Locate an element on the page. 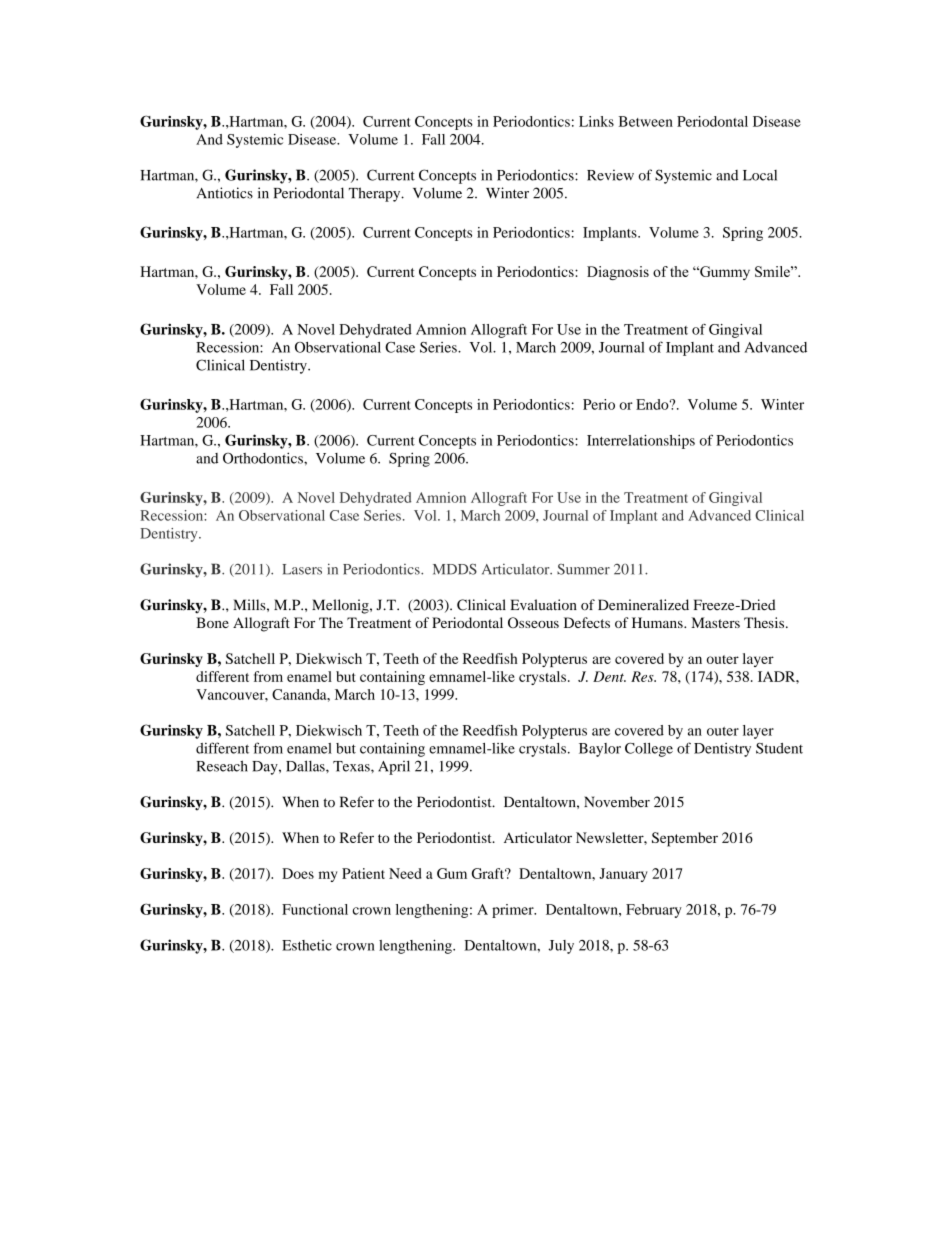 The width and height of the document is (952, 1233). primer is located at coordinates (514, 911).
